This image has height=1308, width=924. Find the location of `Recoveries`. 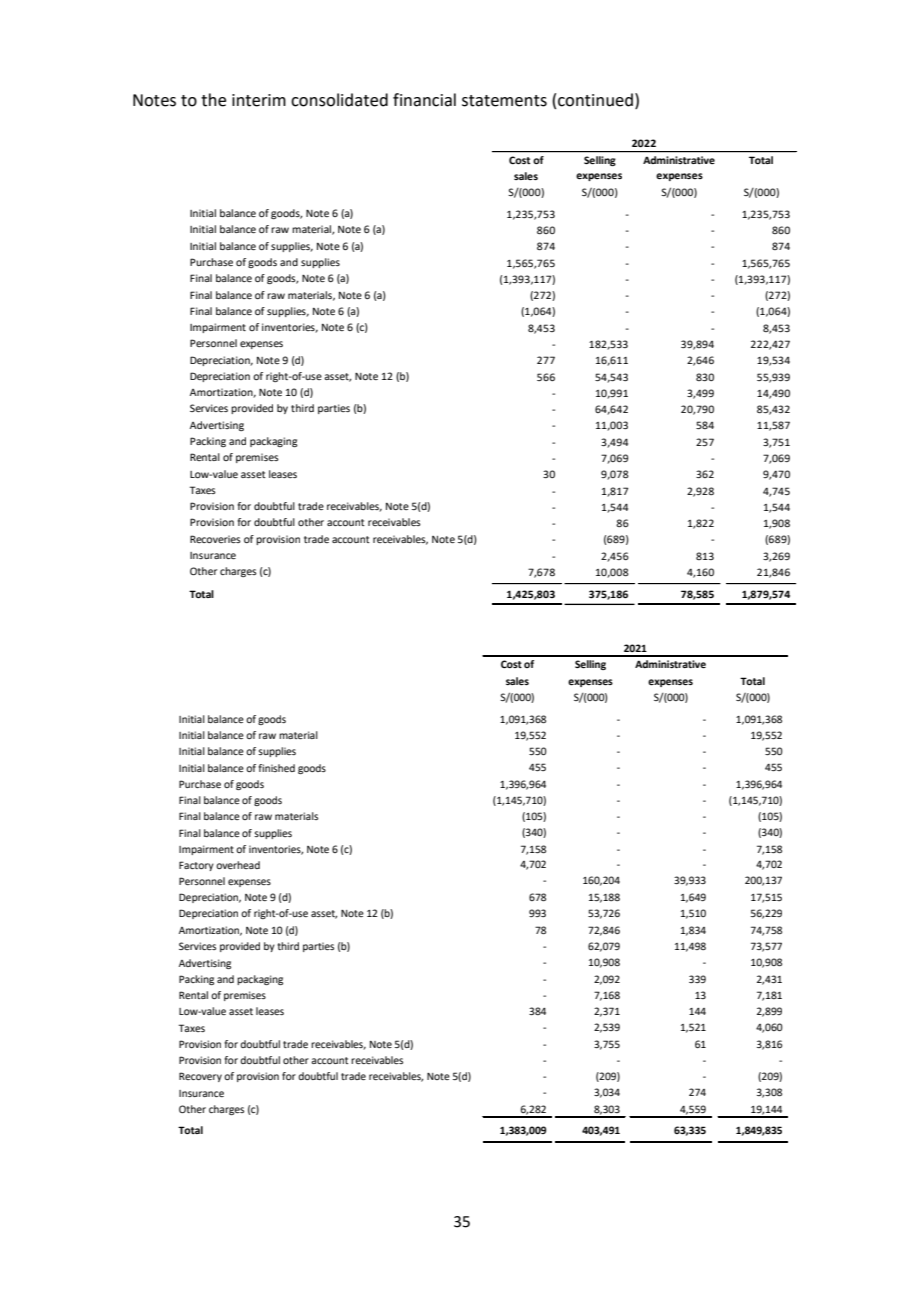

Recoveries is located at coordinates (215, 539).
